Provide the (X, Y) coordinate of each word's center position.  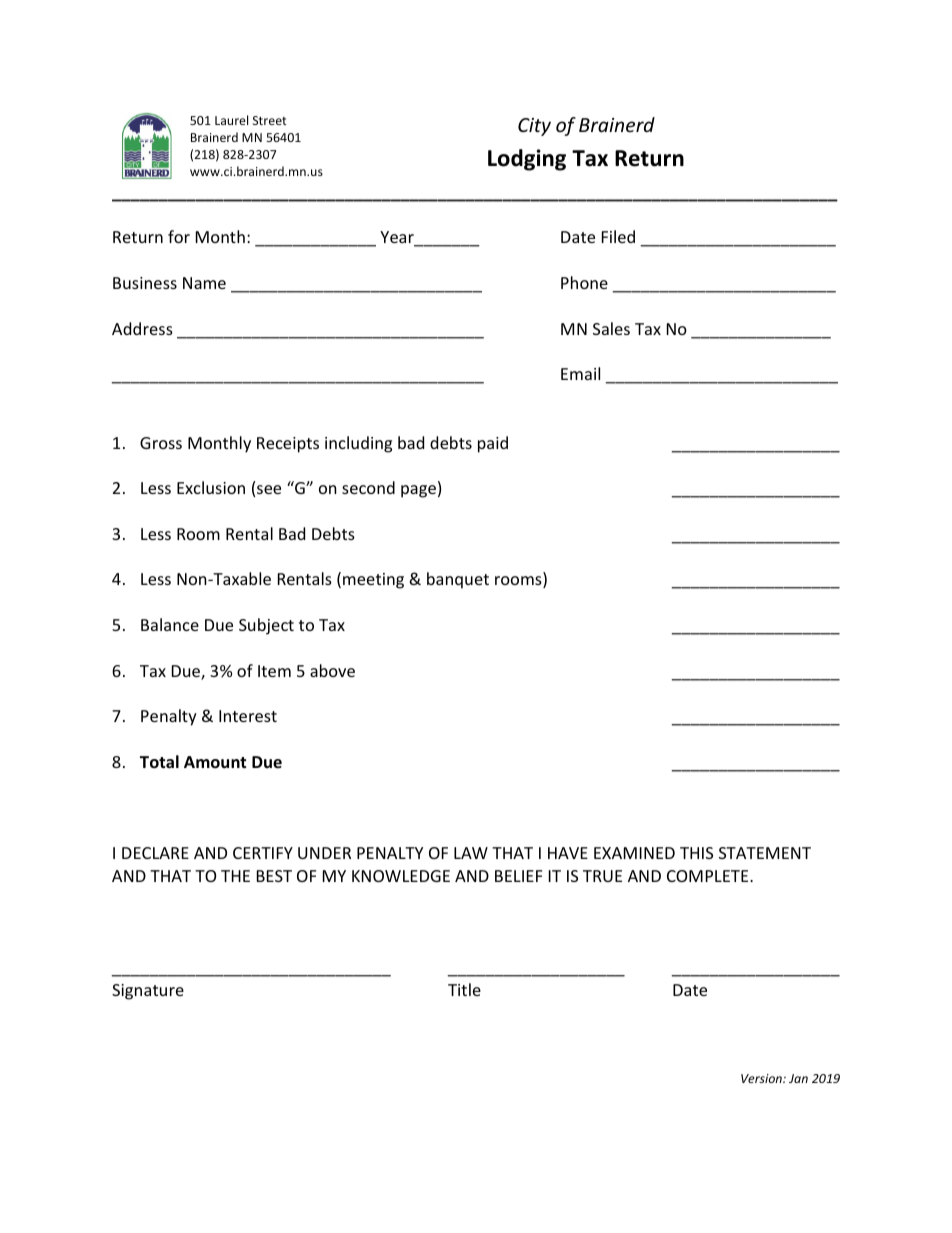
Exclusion (211, 487)
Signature (148, 992)
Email (580, 373)
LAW (471, 853)
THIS (696, 853)
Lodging (527, 160)
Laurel (231, 120)
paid (493, 444)
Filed (618, 236)
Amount (215, 762)
